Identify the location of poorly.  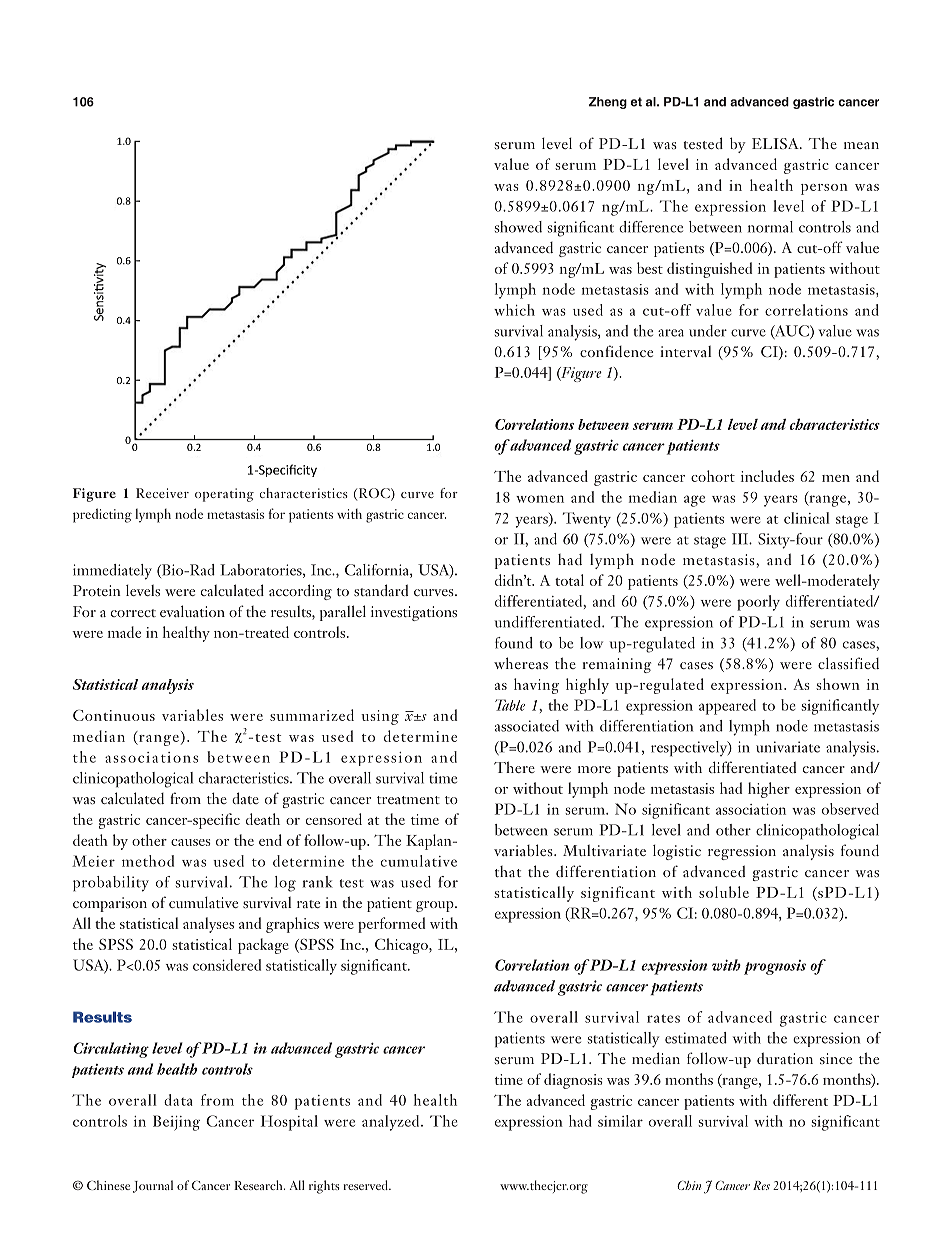
(758, 603).
